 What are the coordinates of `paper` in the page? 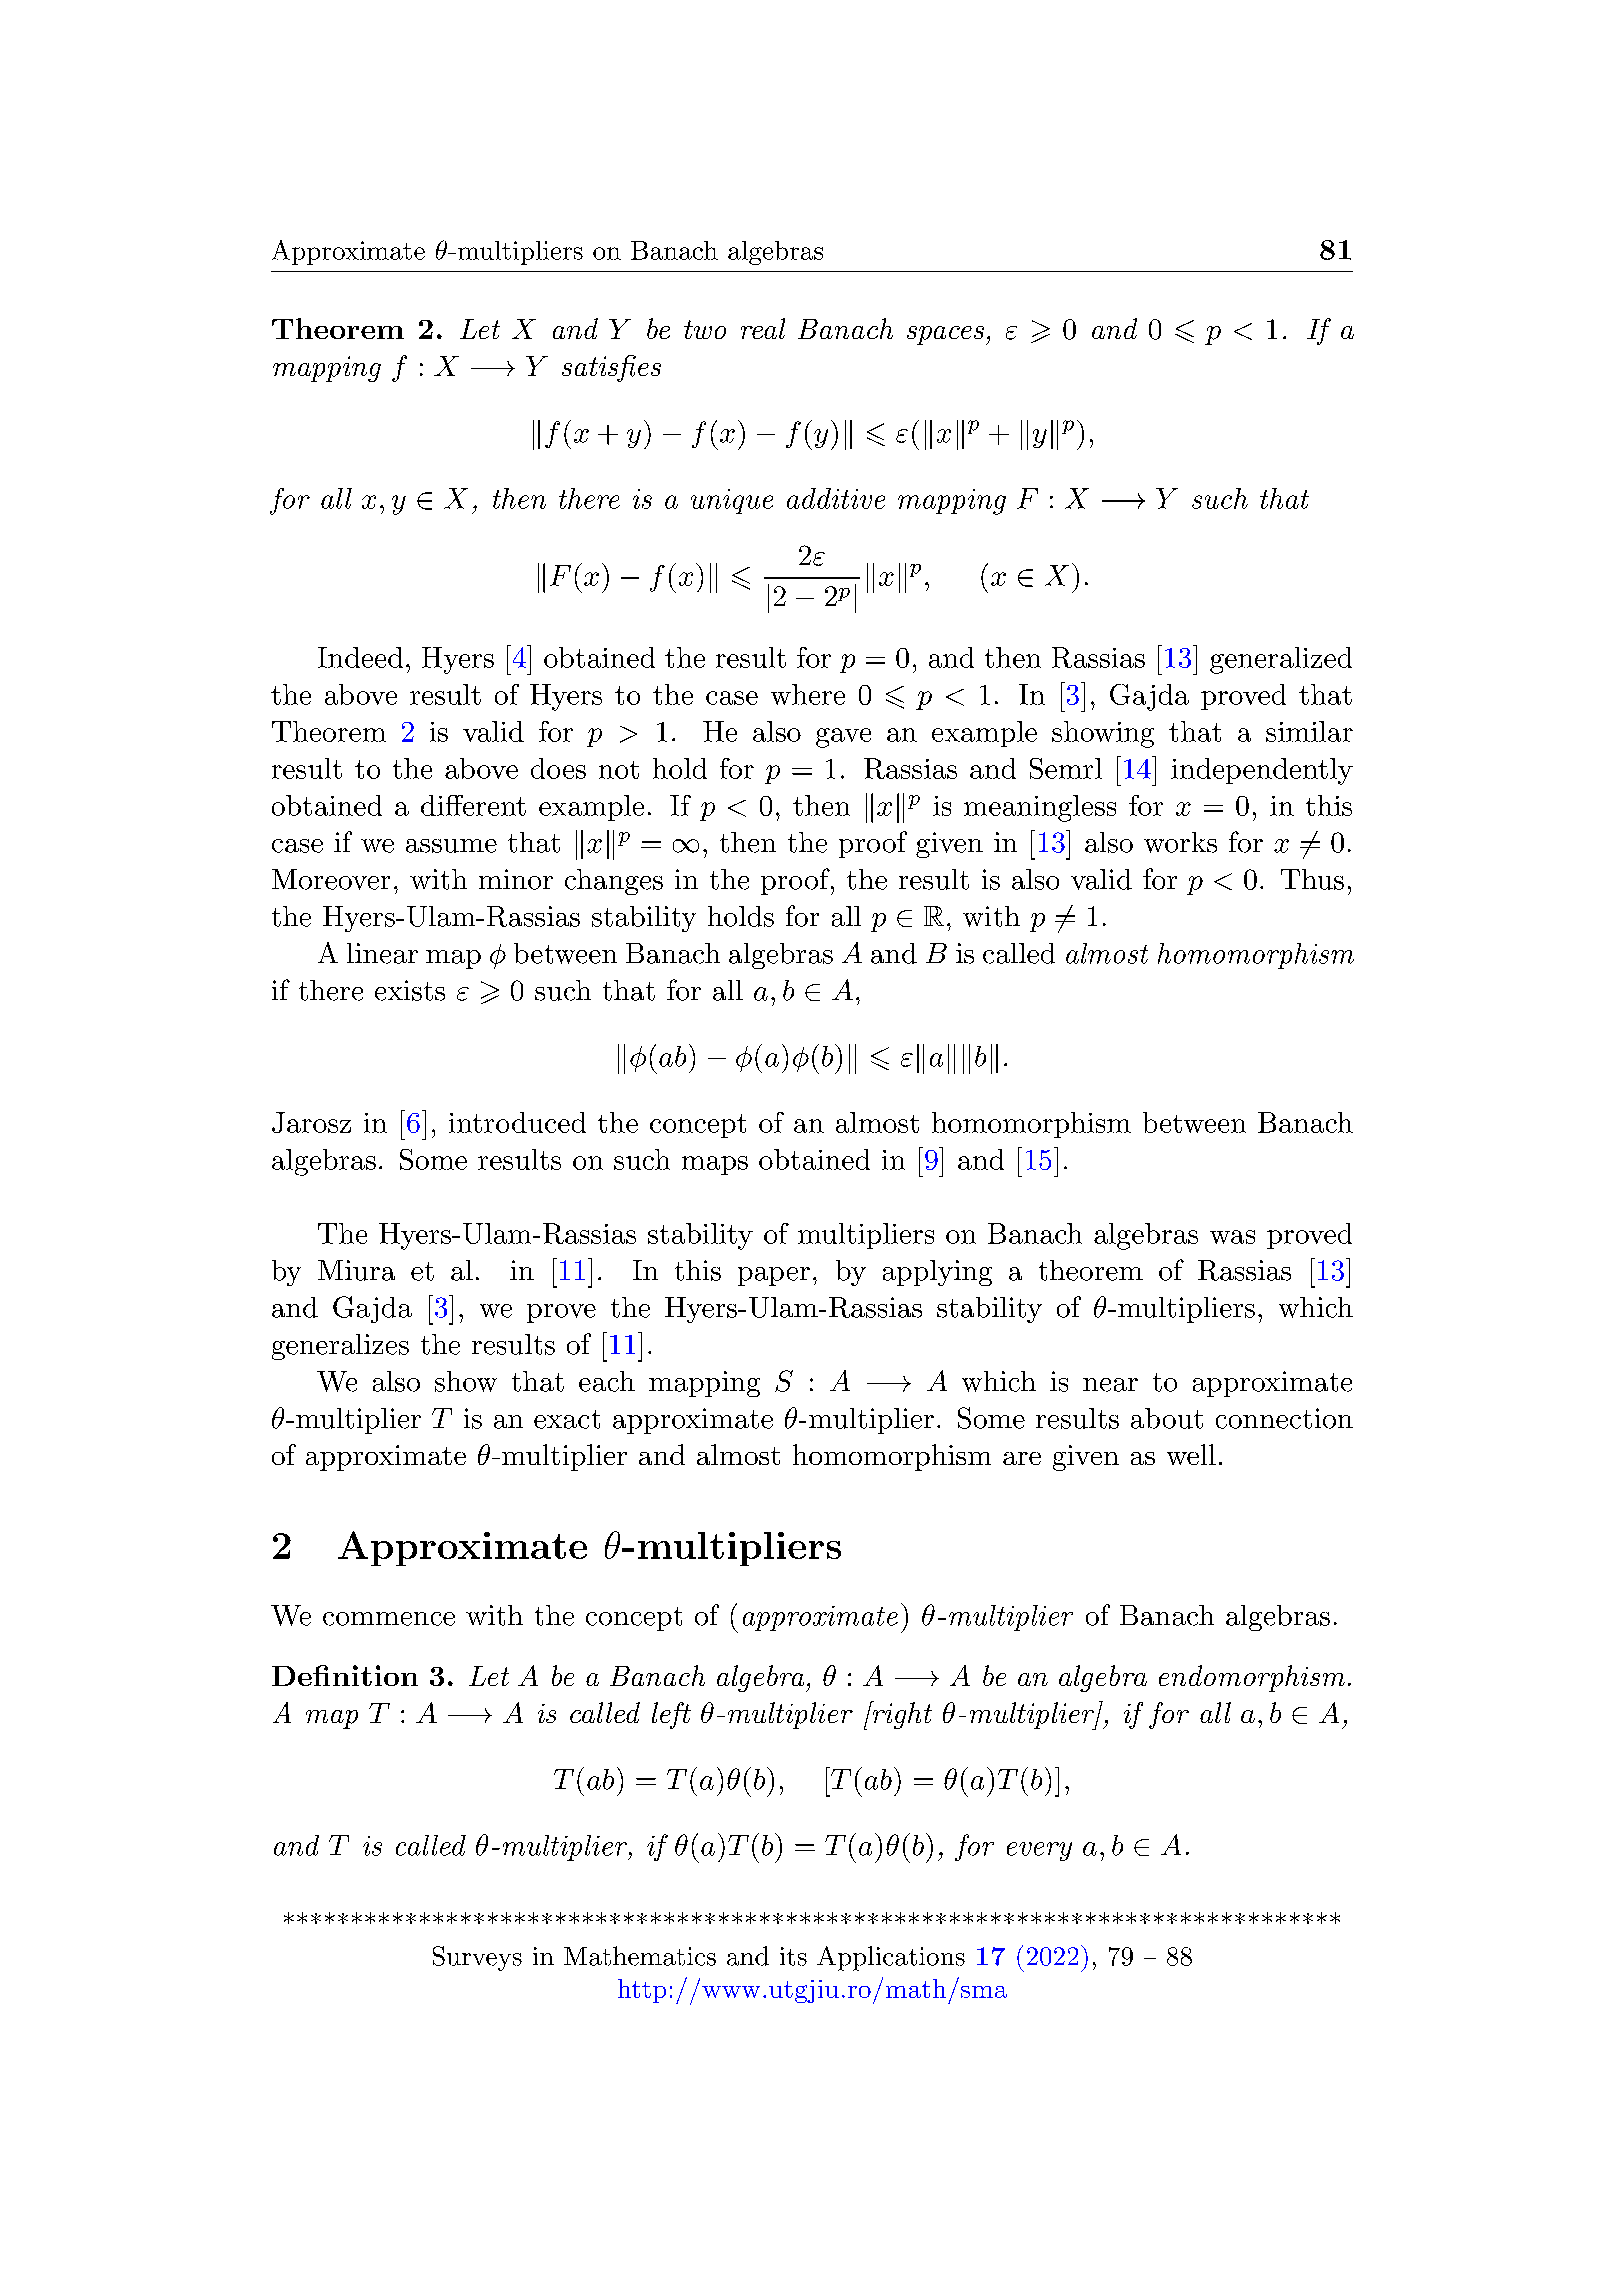 It's located at (774, 1276).
